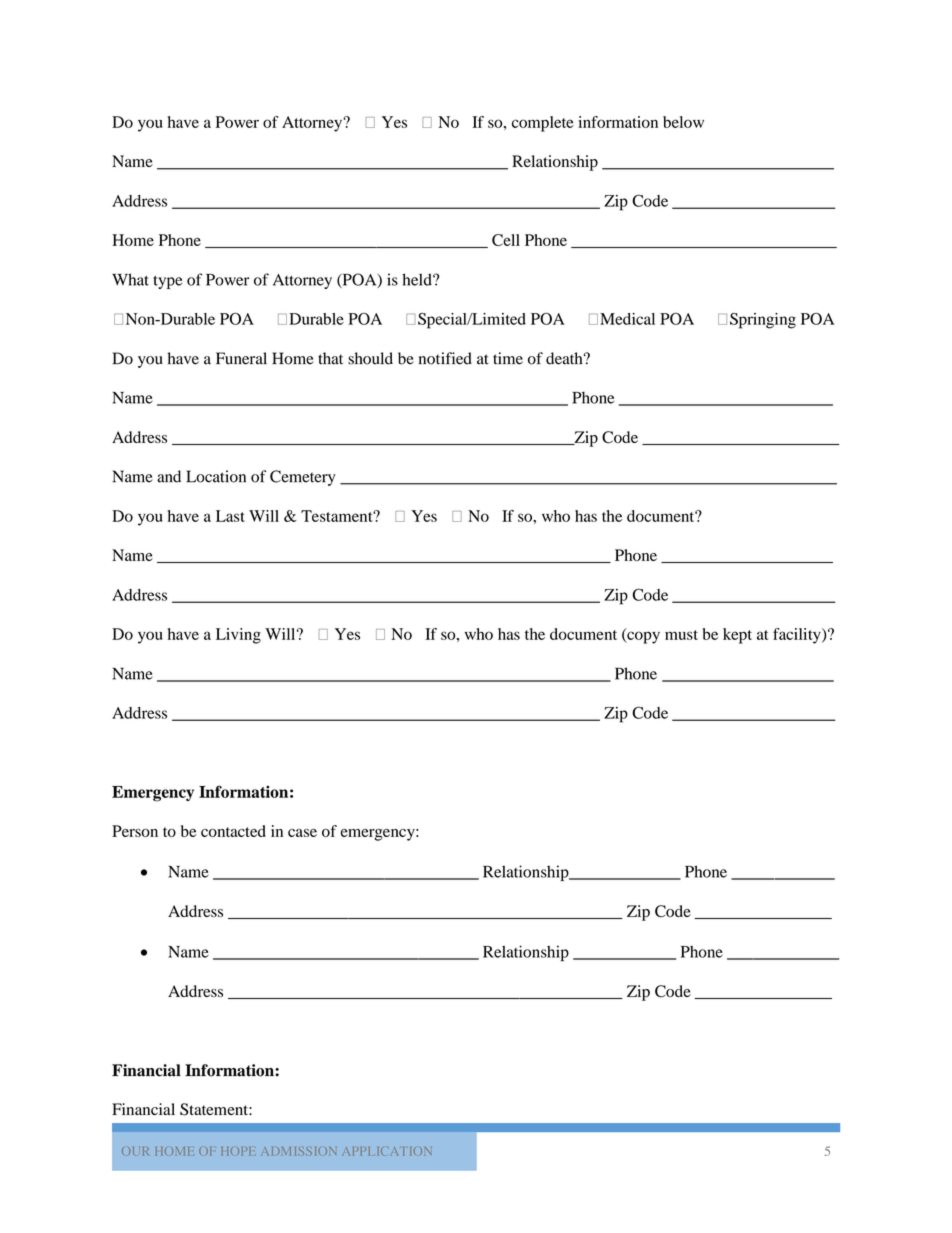 This screenshot has height=1233, width=952. I want to click on complete, so click(543, 124).
